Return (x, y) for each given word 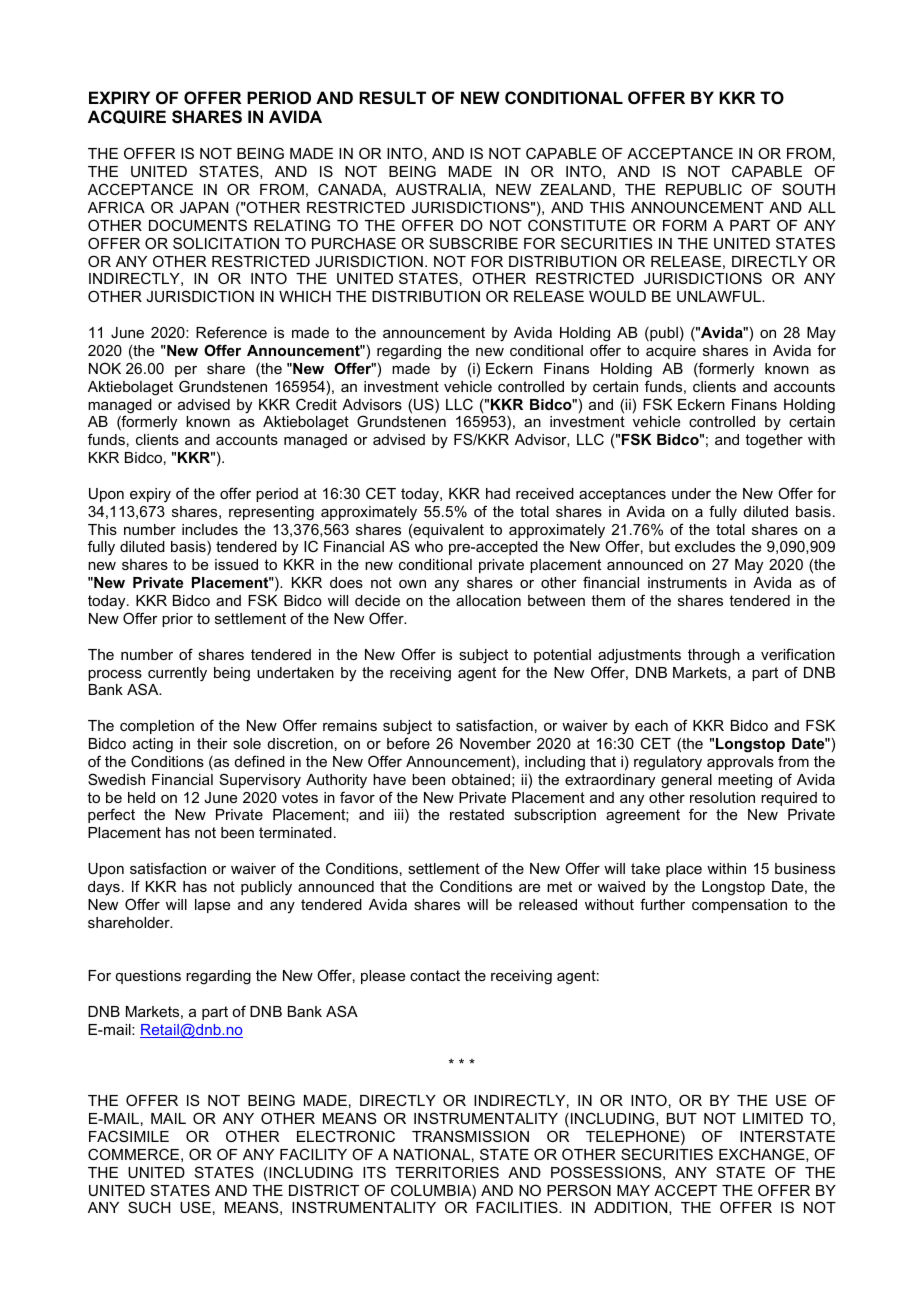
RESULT (392, 98)
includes (210, 529)
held (141, 797)
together (774, 441)
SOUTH (808, 189)
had (498, 493)
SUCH (149, 1207)
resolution (722, 797)
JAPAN (204, 207)
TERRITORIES (447, 1172)
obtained (481, 779)
